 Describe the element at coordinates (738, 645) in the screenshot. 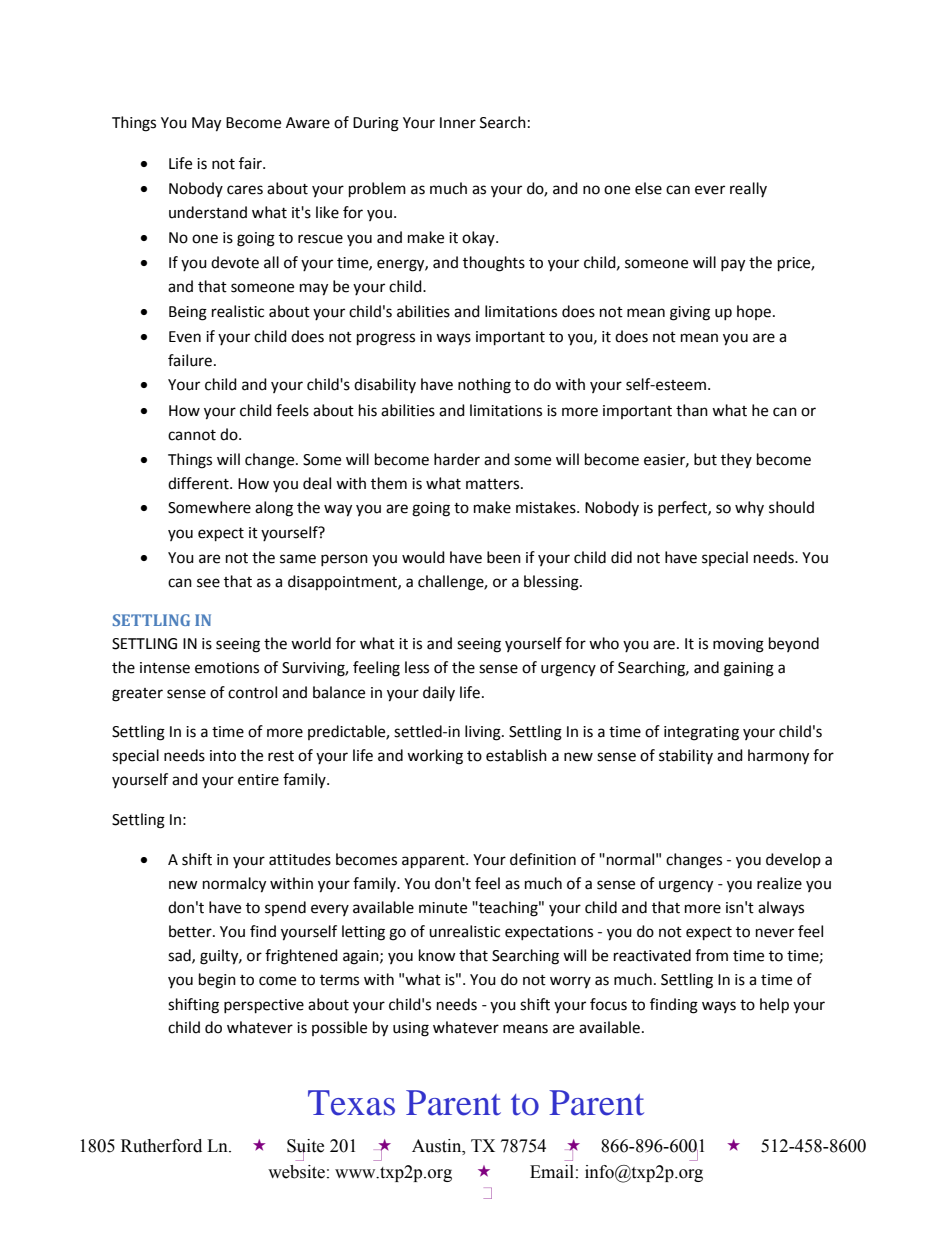

I see `moving` at that location.
